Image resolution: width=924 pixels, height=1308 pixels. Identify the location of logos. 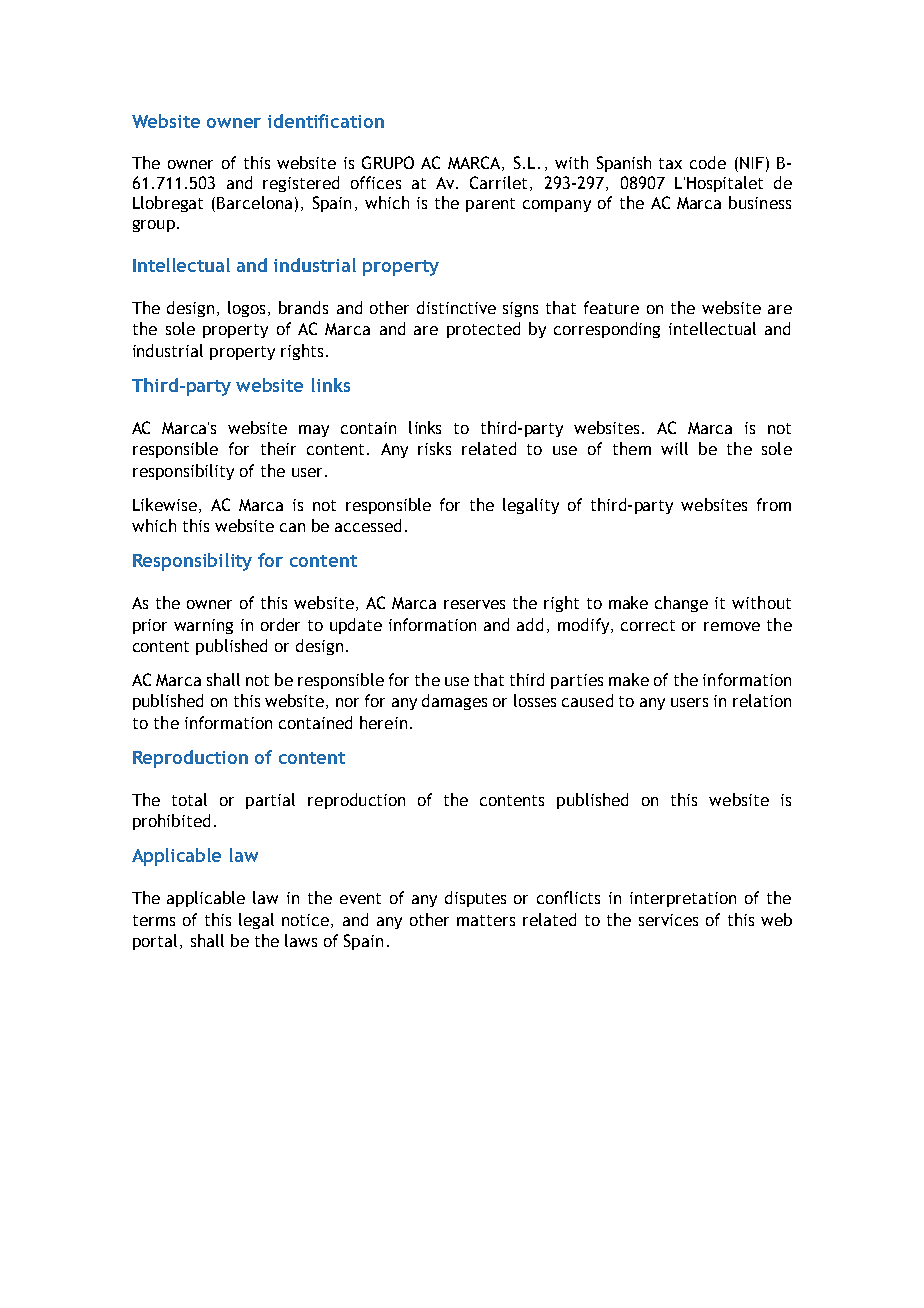
(246, 309).
